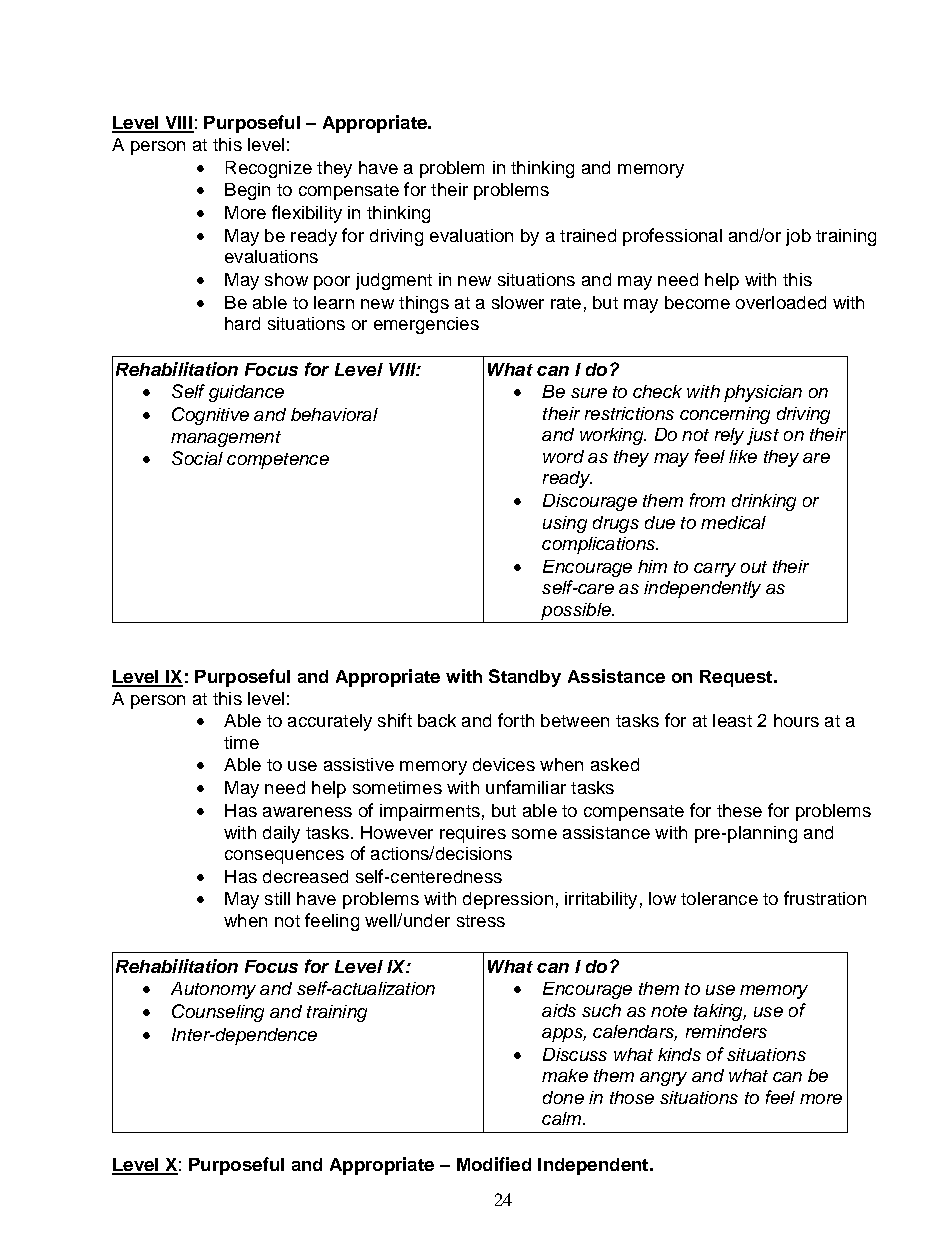  What do you see at coordinates (798, 237) in the document?
I see `job` at bounding box center [798, 237].
